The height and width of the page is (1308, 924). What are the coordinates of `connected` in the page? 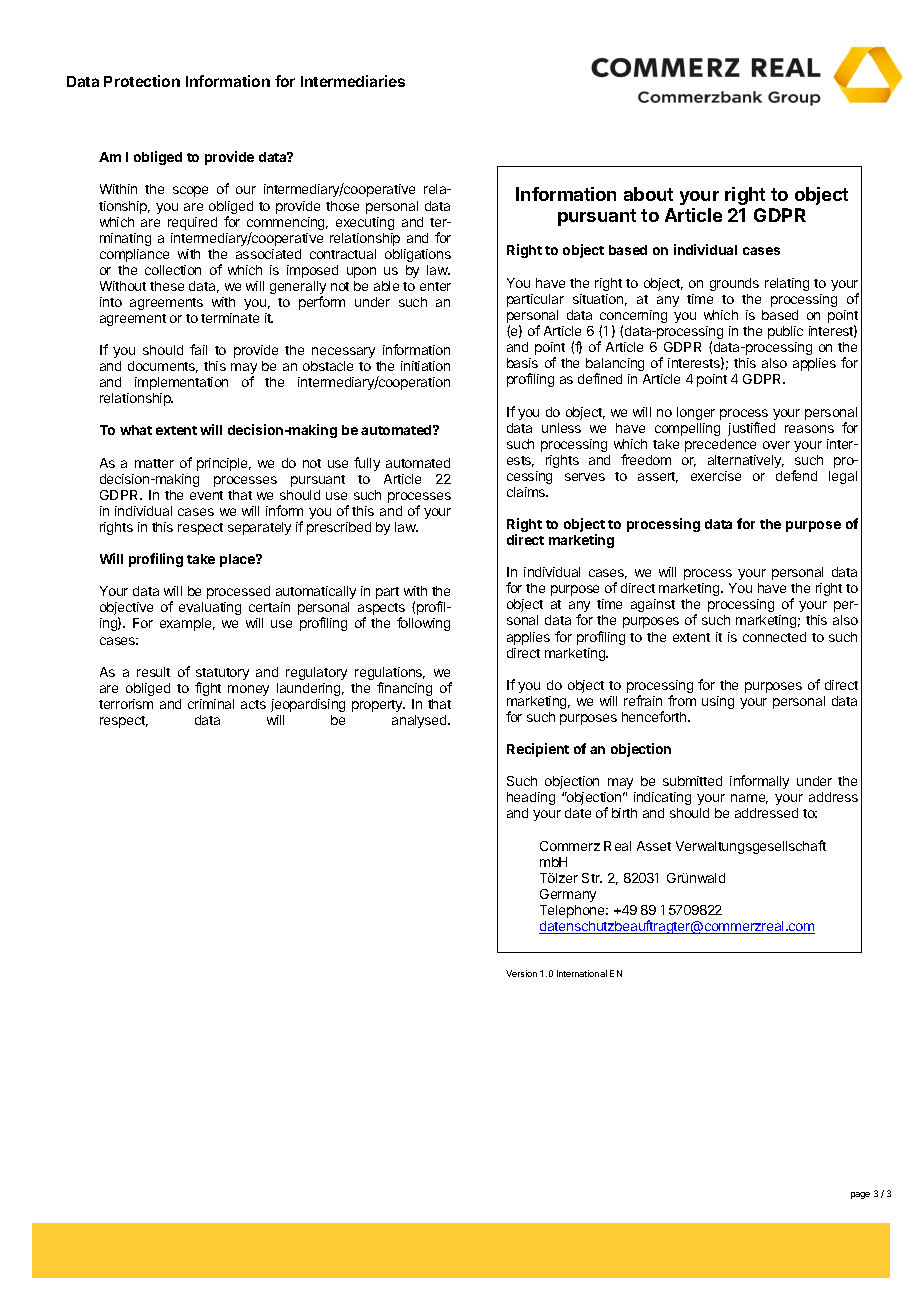 It's located at (774, 637).
